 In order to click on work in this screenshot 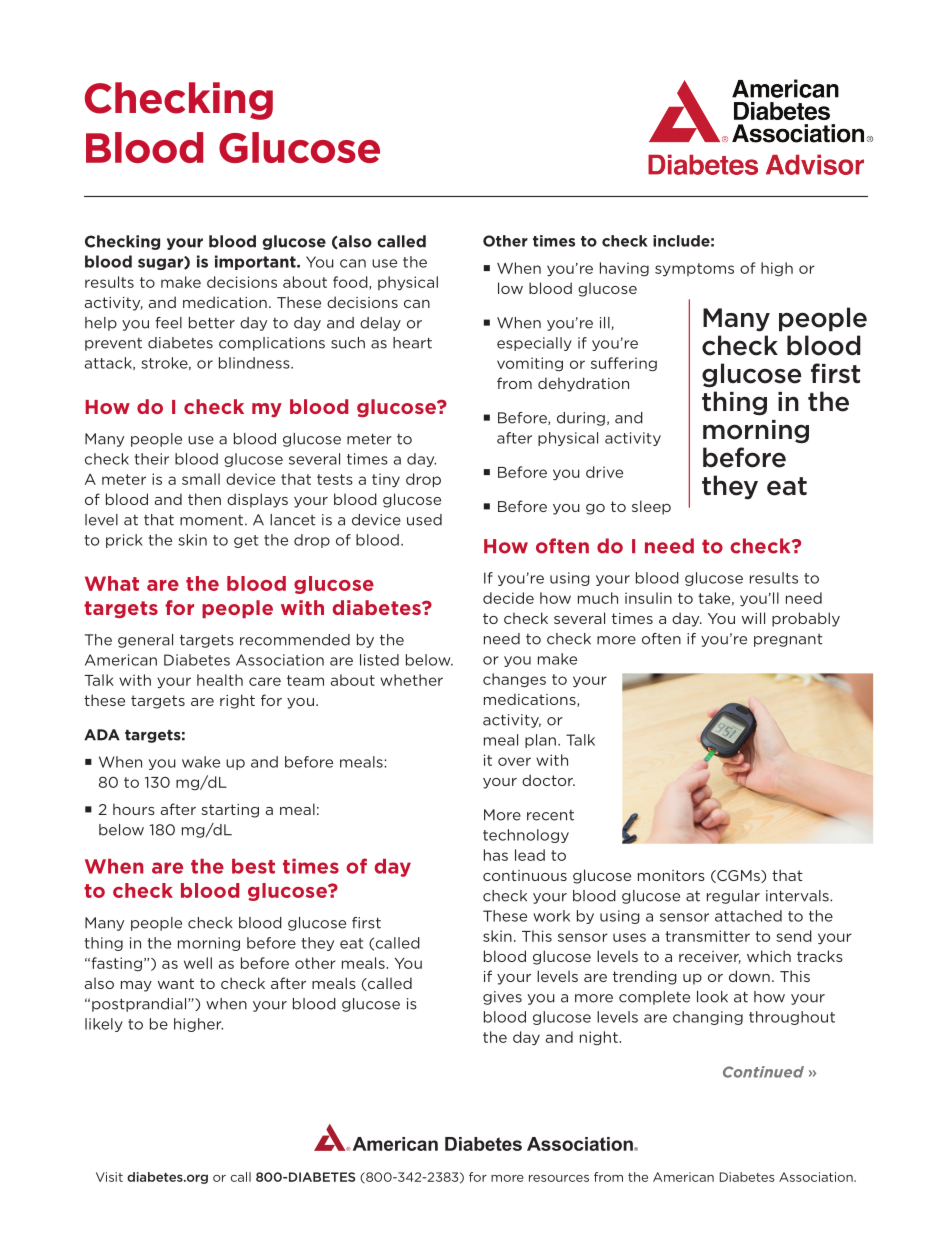, I will do `click(551, 916)`.
